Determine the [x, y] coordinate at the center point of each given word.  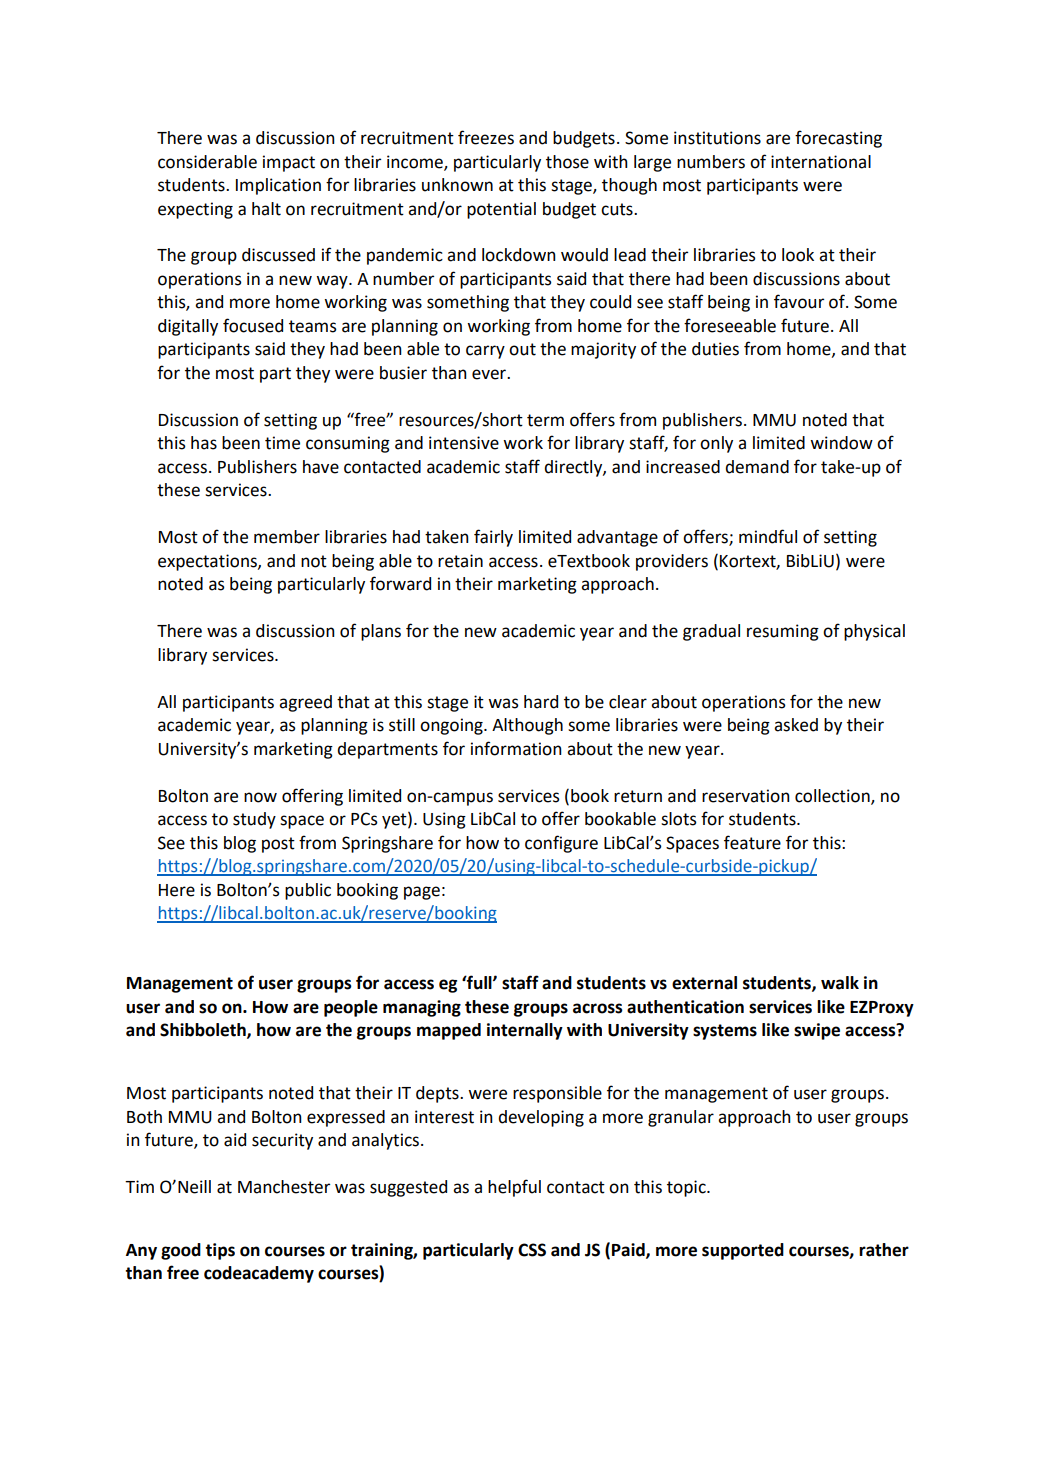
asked [796, 725]
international [821, 162]
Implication [278, 186]
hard [541, 702]
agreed [305, 703]
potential [501, 210]
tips [220, 1251]
